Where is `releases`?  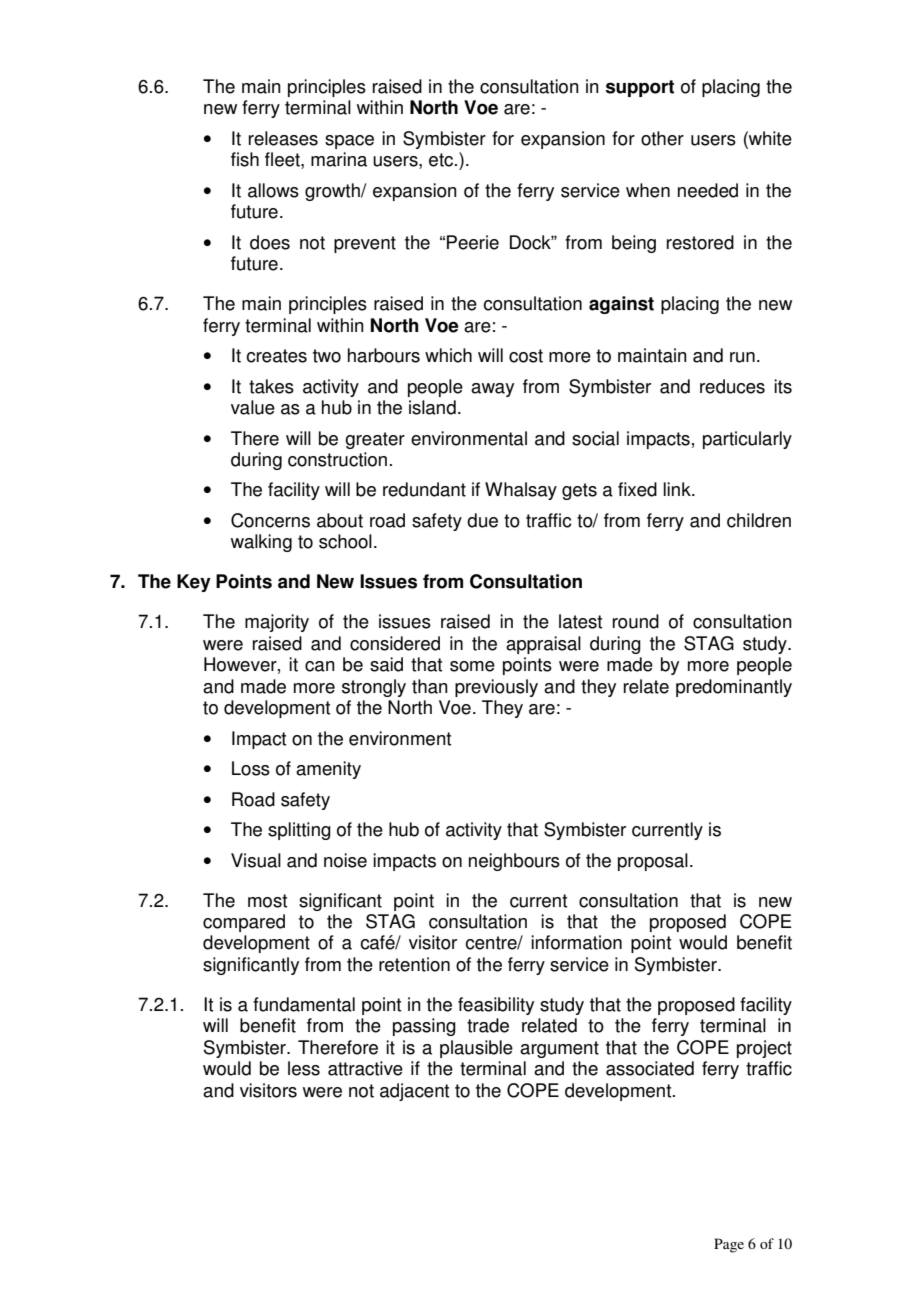 releases is located at coordinates (283, 138).
